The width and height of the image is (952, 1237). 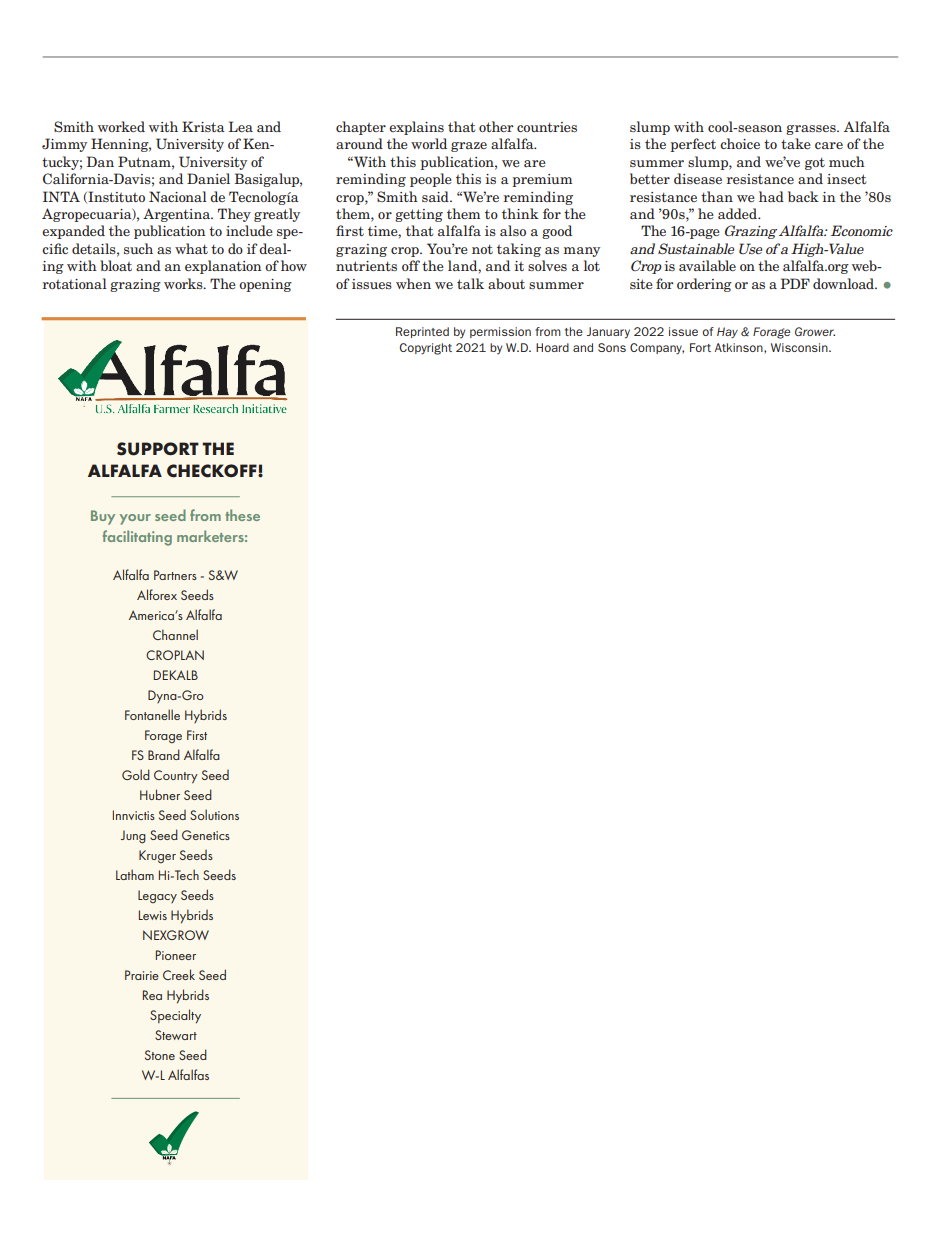 I want to click on Specialty, so click(x=175, y=1016).
